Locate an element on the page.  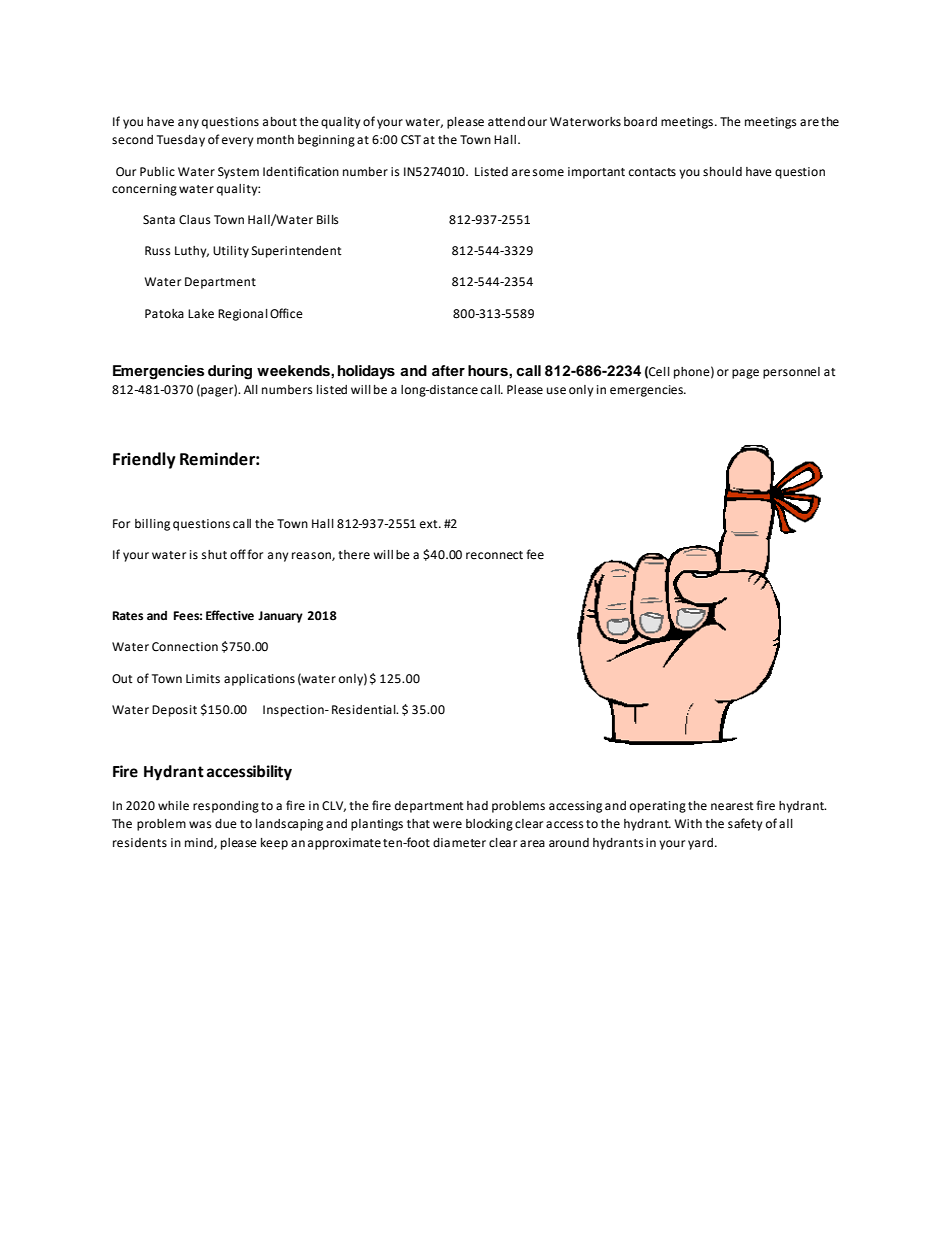
January is located at coordinates (280, 617).
